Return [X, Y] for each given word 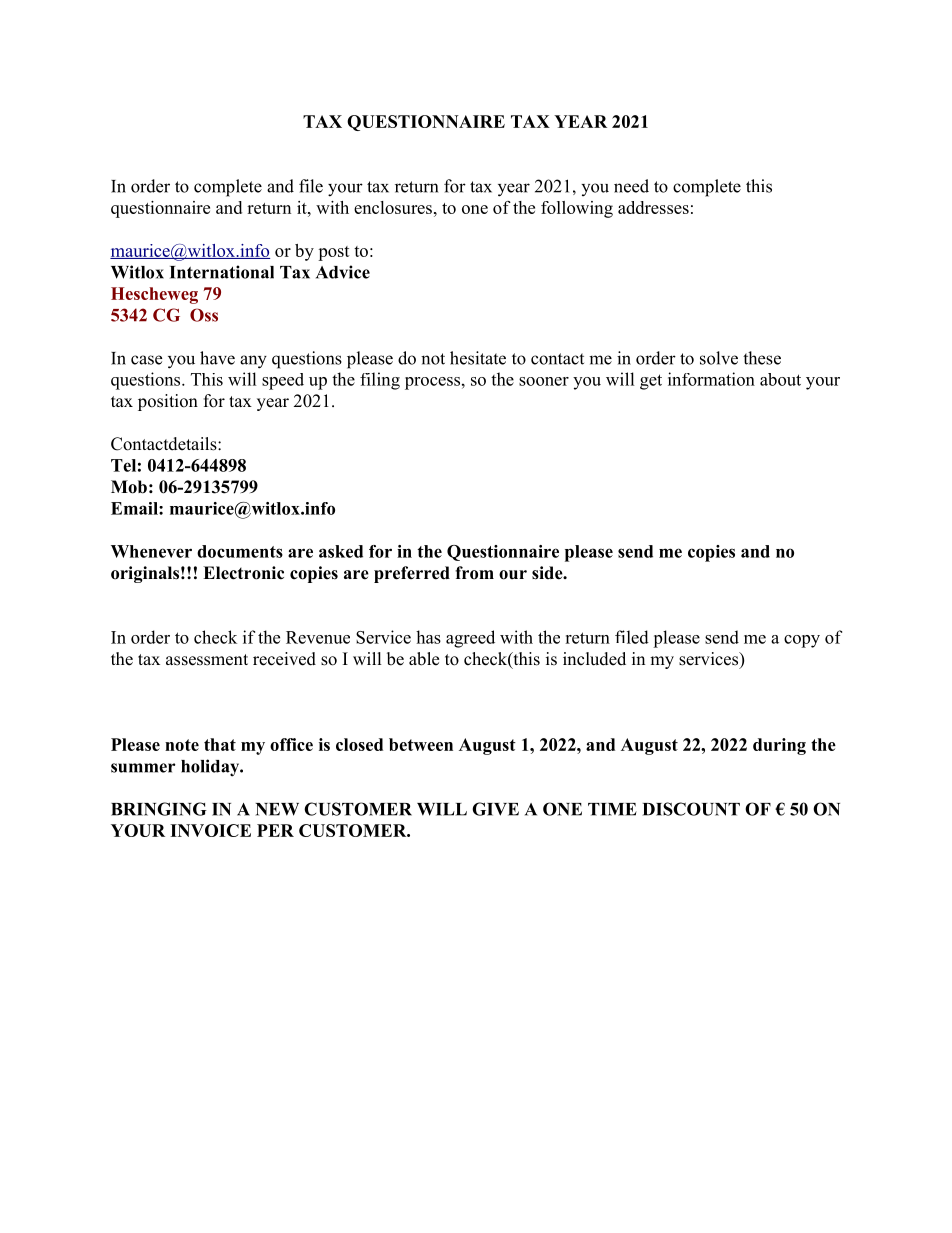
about [780, 379]
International [222, 272]
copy [802, 641]
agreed [470, 639]
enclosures [393, 207]
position [168, 402]
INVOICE [210, 830]
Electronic [243, 573]
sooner [544, 381]
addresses [653, 207]
